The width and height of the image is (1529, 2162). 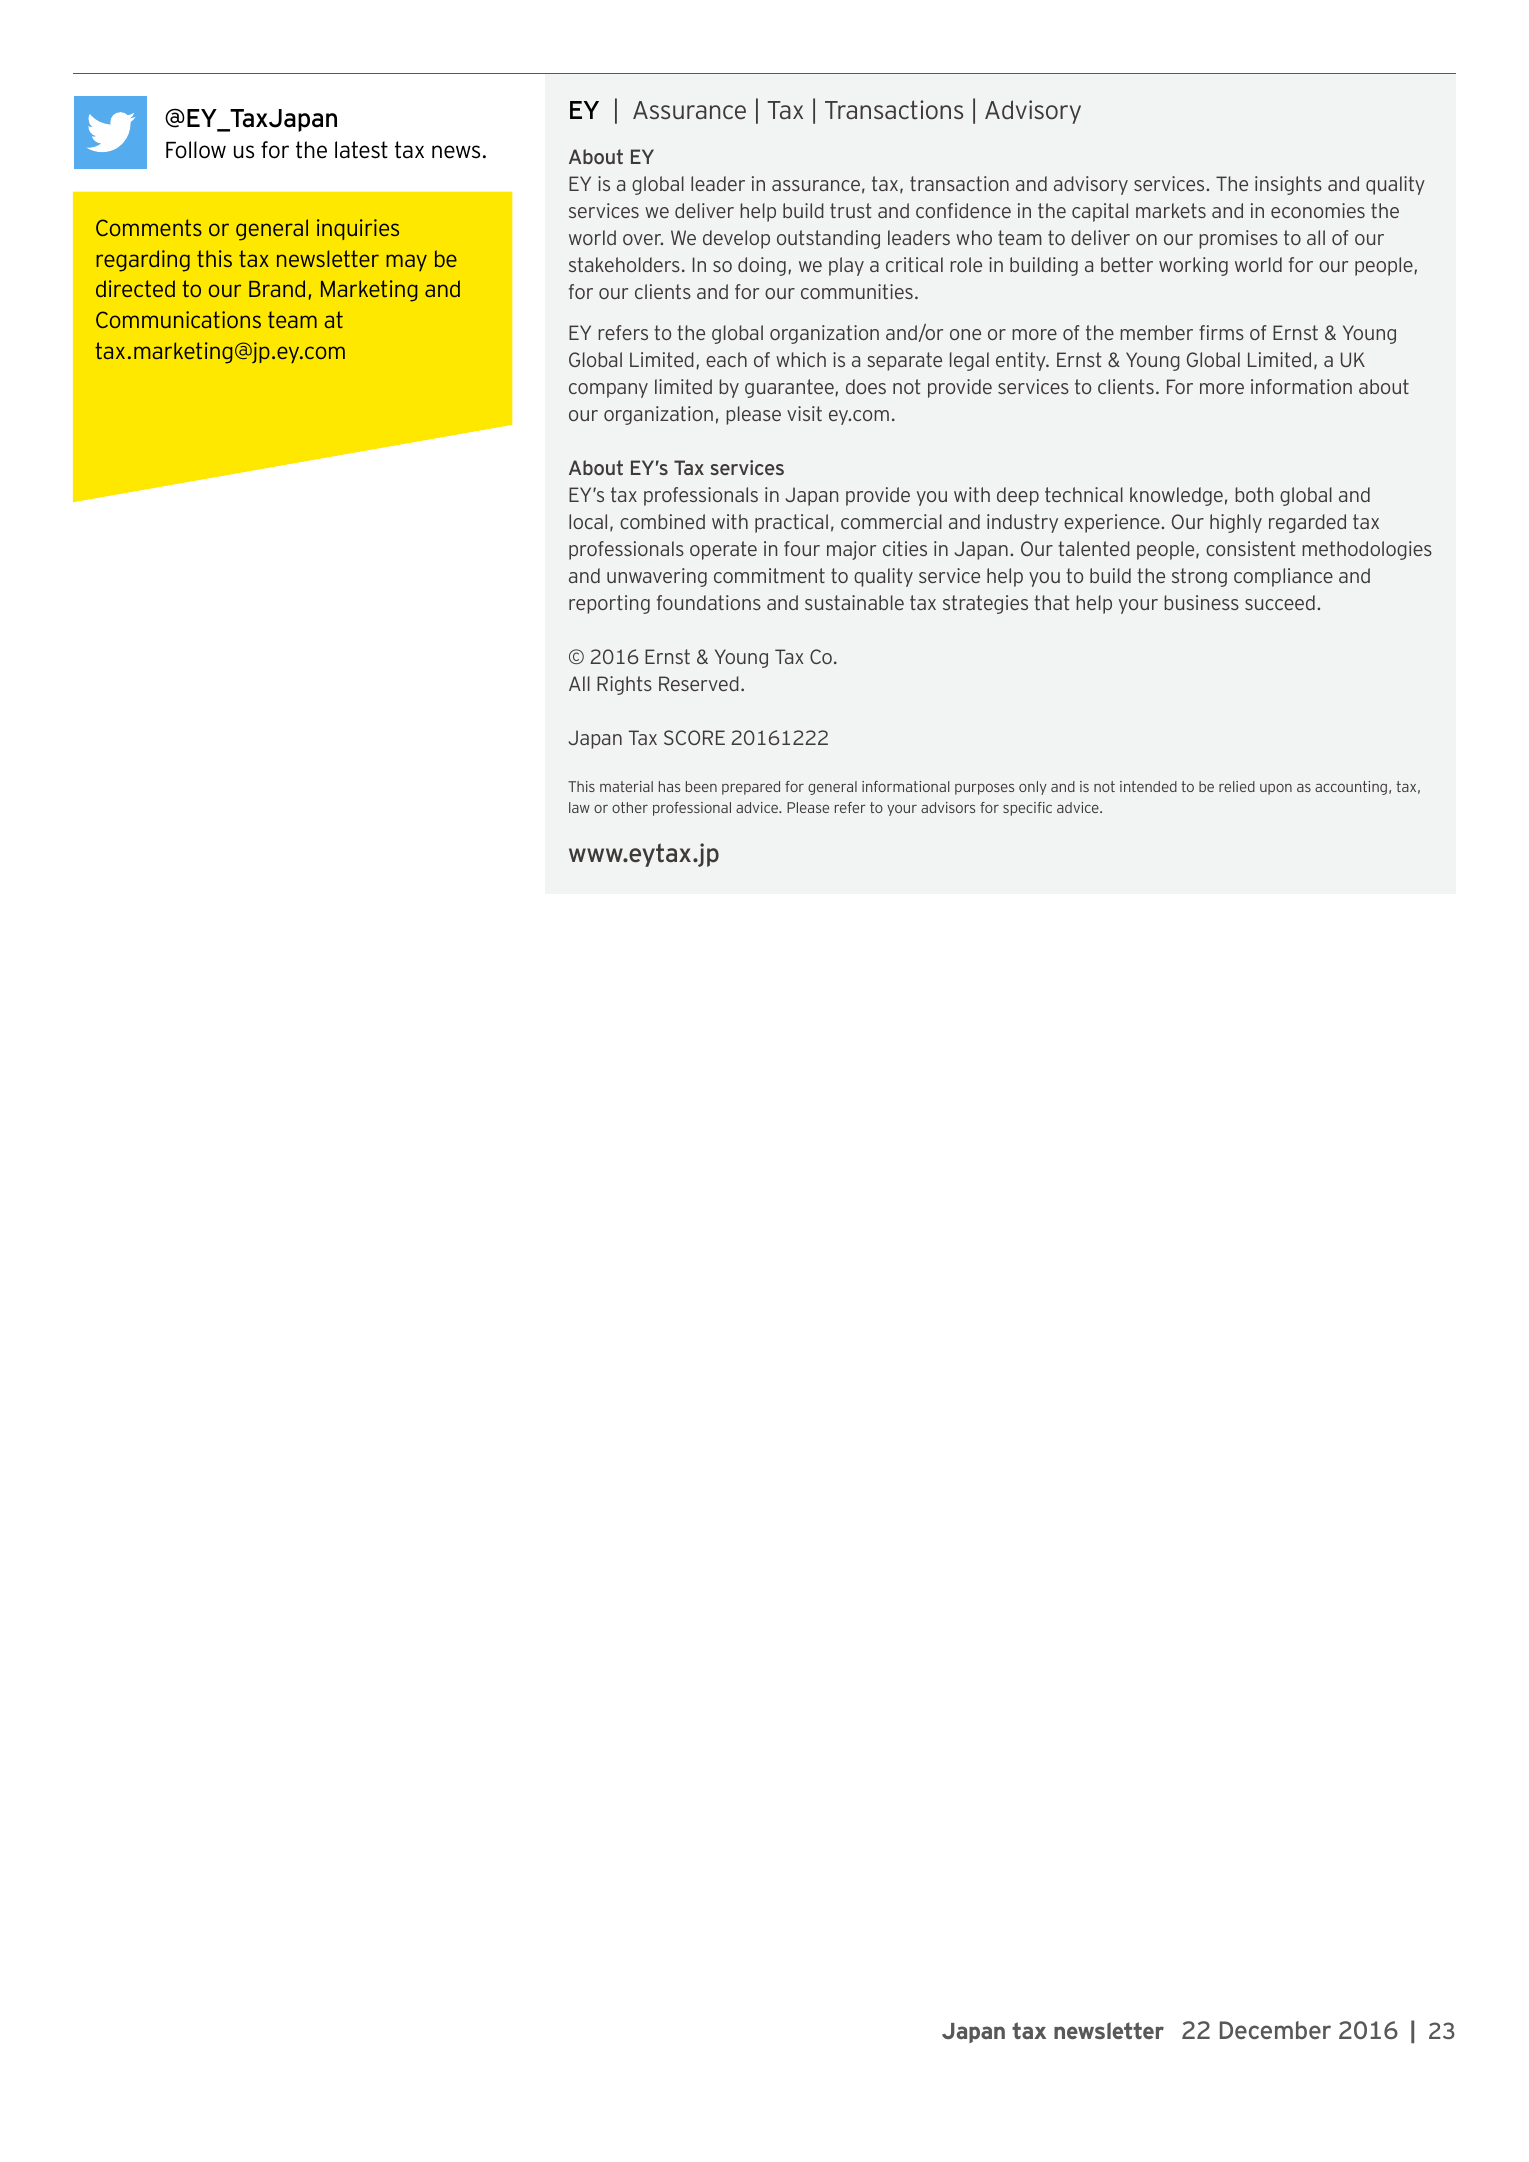 I want to click on December, so click(x=1275, y=2030).
